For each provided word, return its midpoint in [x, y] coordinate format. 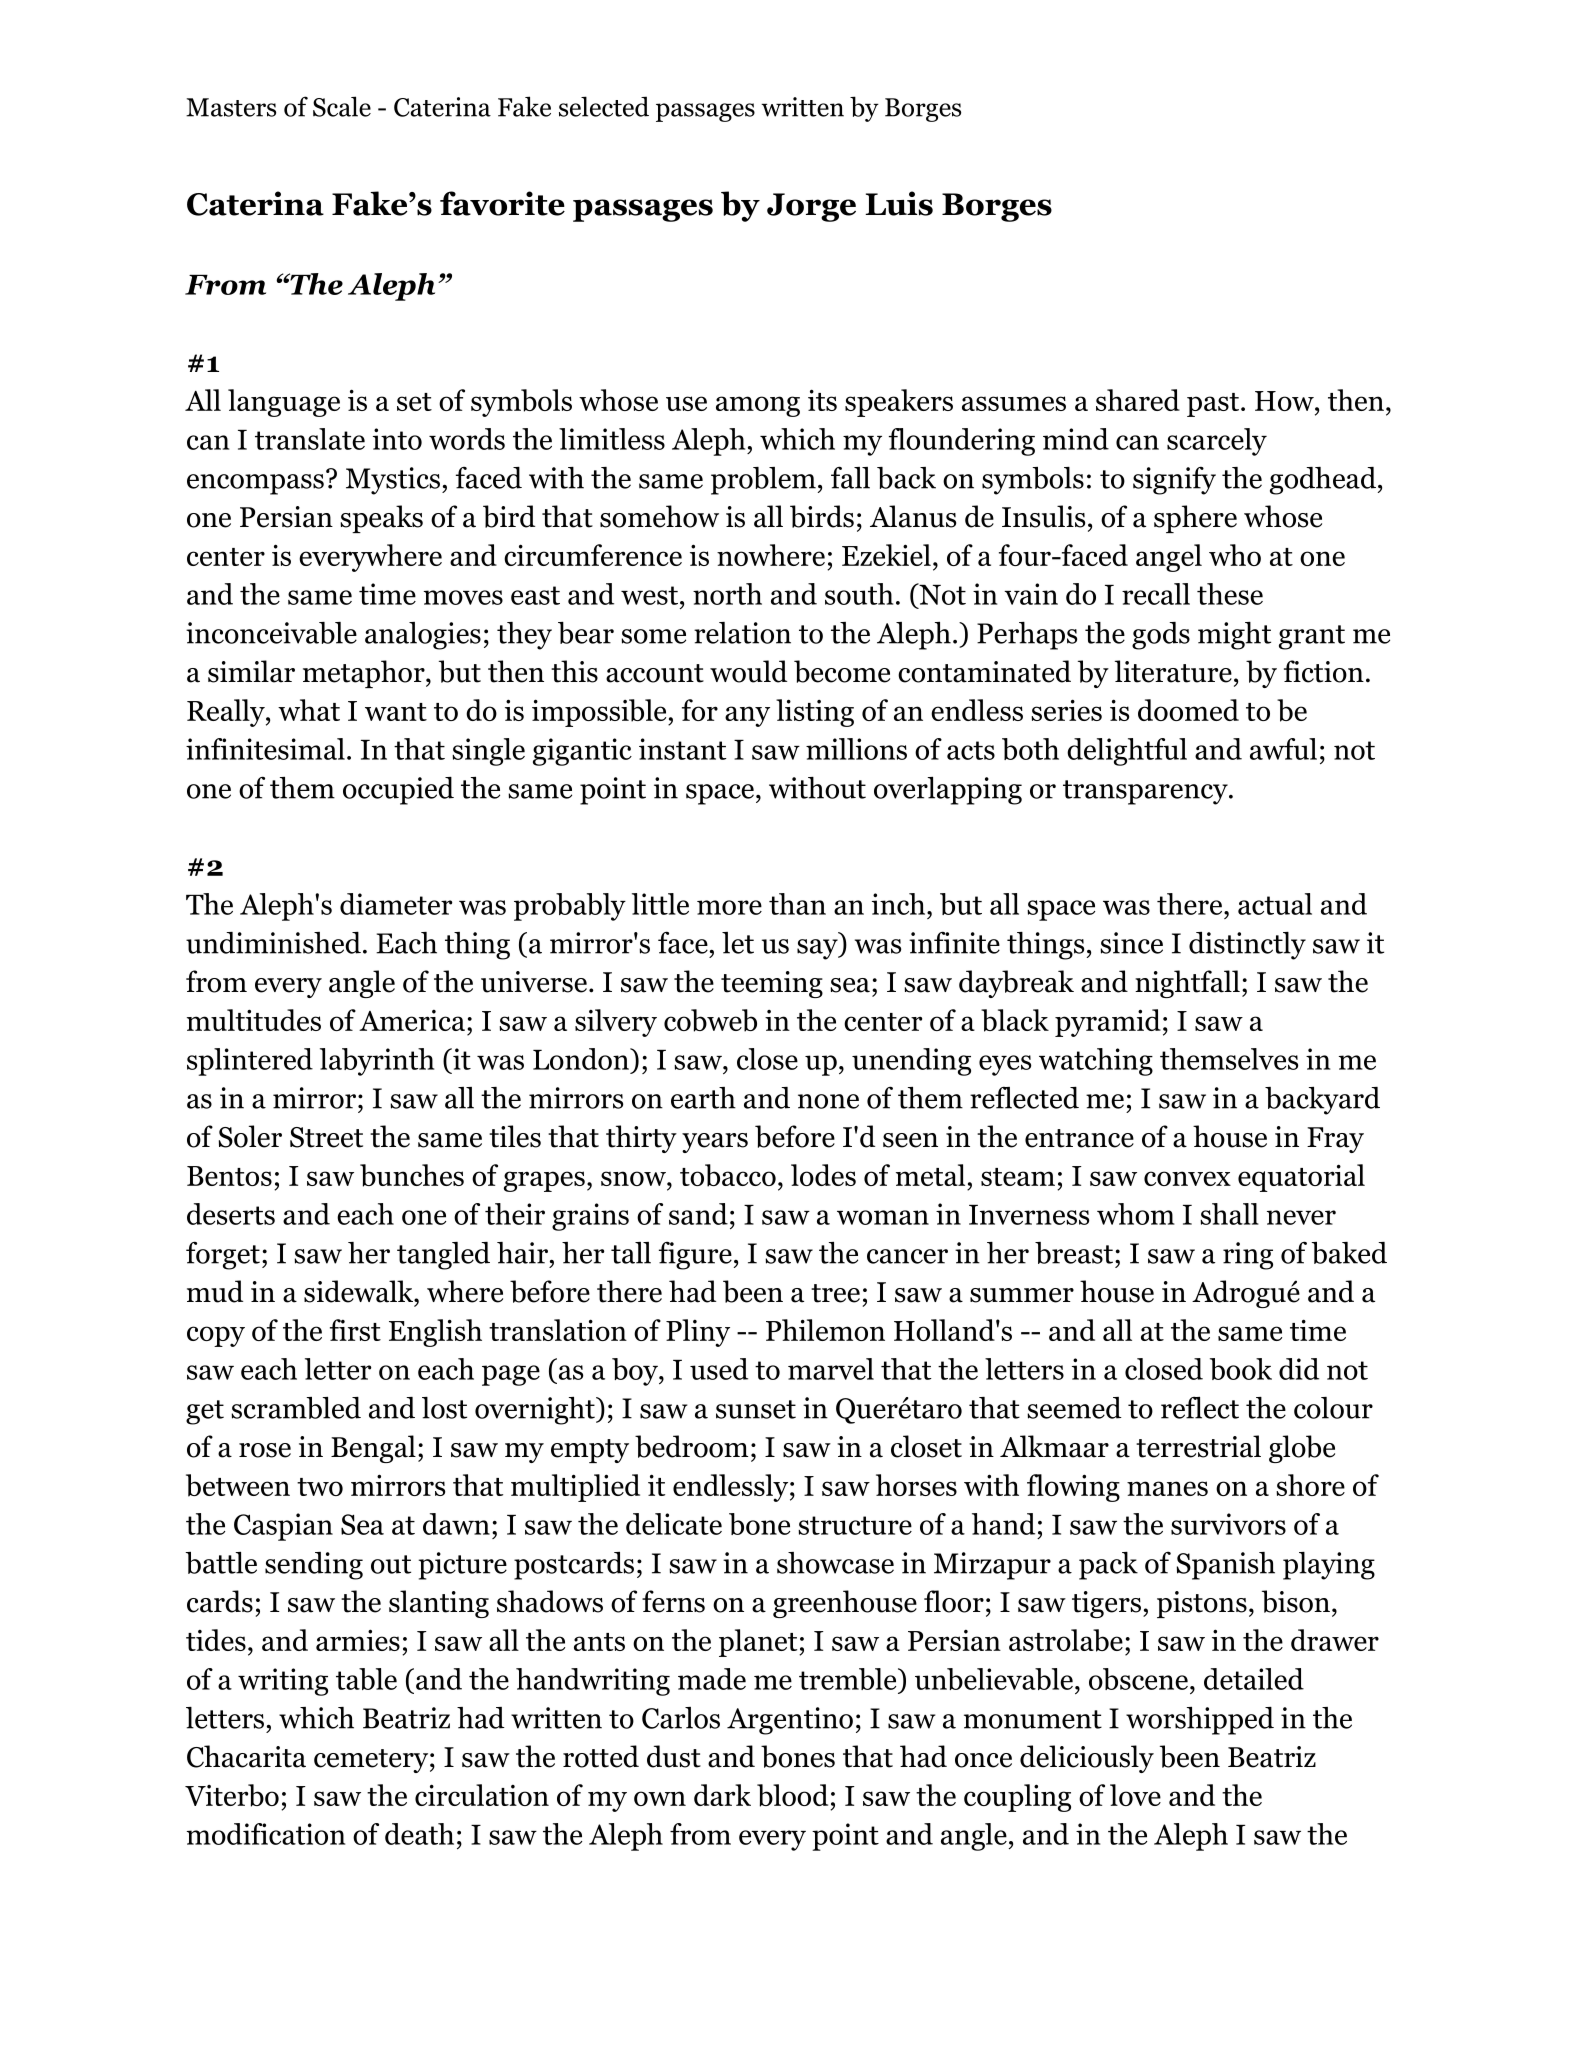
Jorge [811, 207]
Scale [342, 106]
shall [1229, 1214]
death [419, 1834]
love [1135, 1795]
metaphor [365, 674]
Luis [899, 203]
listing [815, 713]
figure [695, 1255]
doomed [1188, 710]
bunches [412, 1175]
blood [792, 1795]
